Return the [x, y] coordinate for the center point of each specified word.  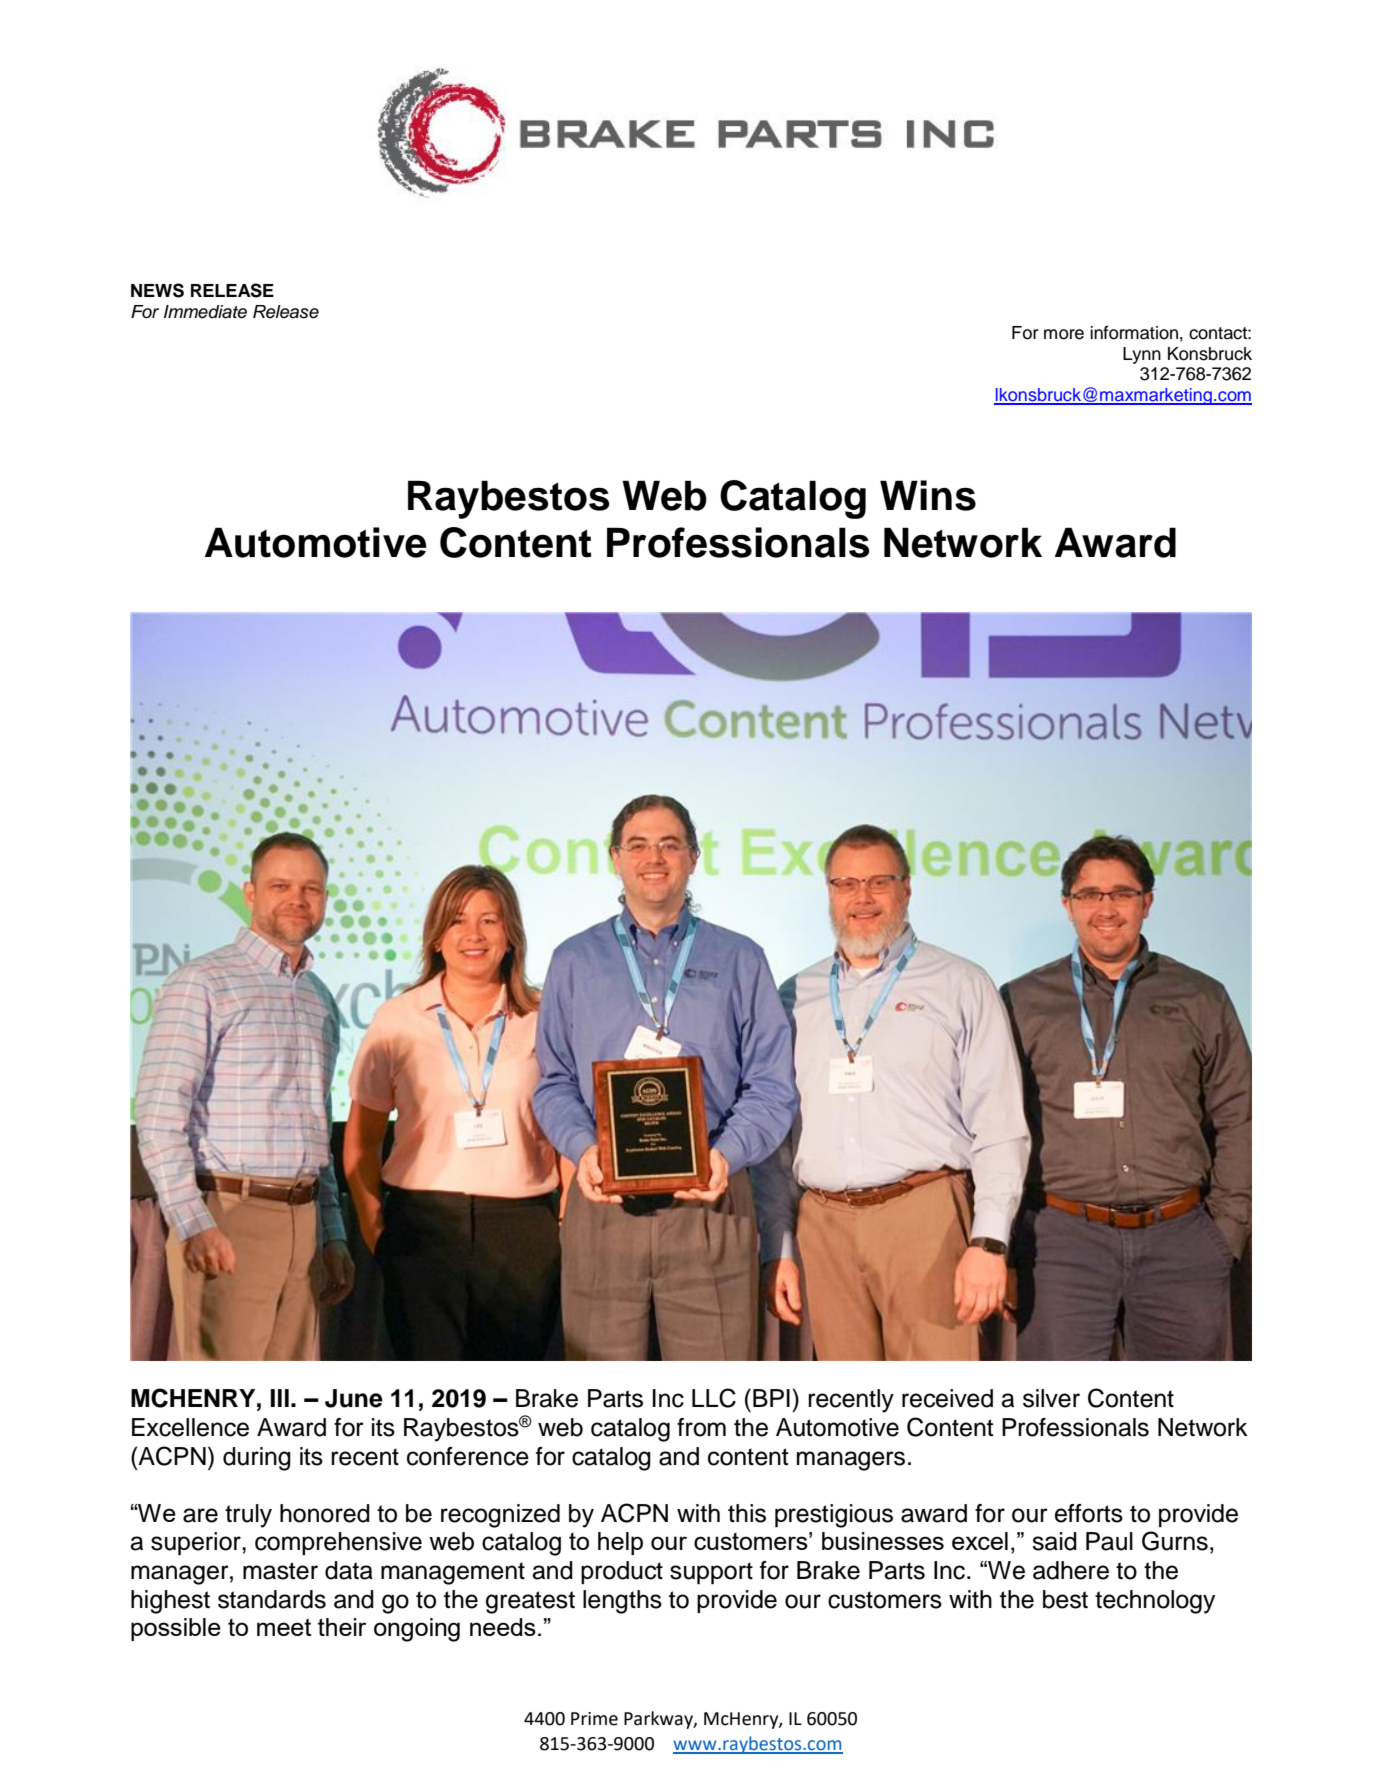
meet [284, 1627]
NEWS [157, 290]
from [701, 1427]
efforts [1089, 1513]
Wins [928, 495]
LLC [714, 1398]
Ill [279, 1398]
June [354, 1398]
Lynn [1142, 355]
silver [1051, 1398]
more [1064, 334]
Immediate [205, 312]
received [947, 1398]
